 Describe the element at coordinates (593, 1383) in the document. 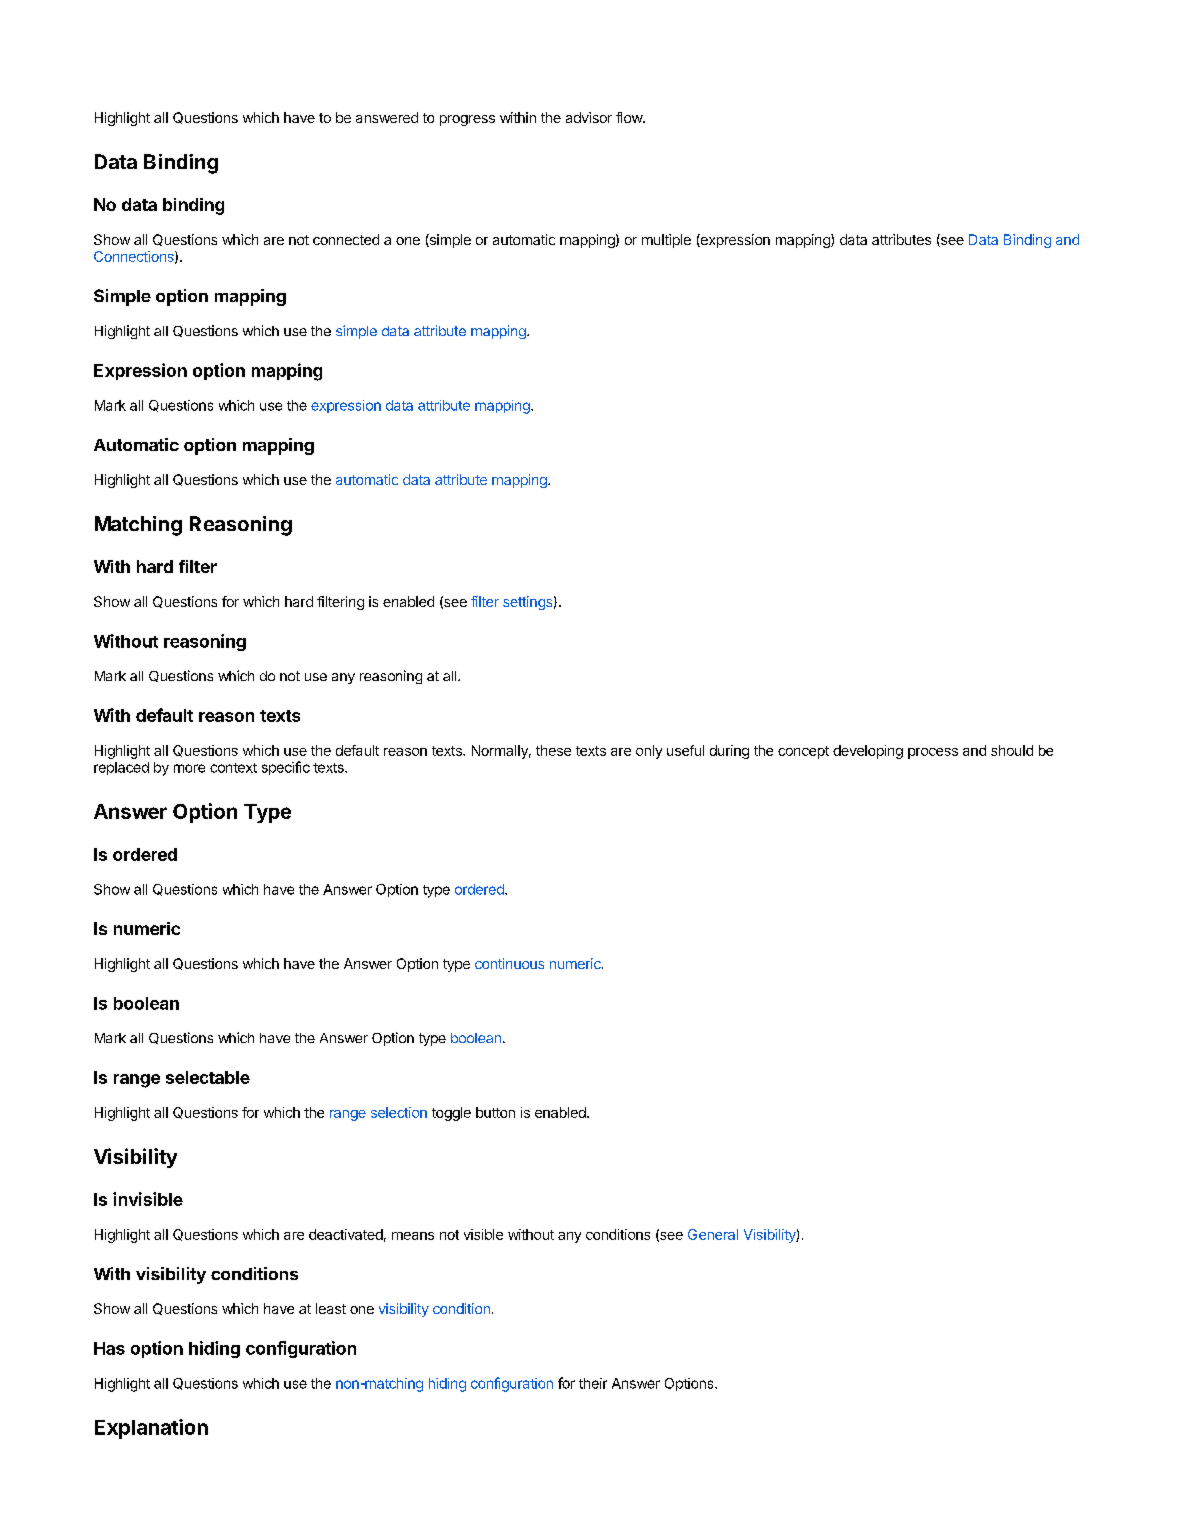

I see `their` at that location.
